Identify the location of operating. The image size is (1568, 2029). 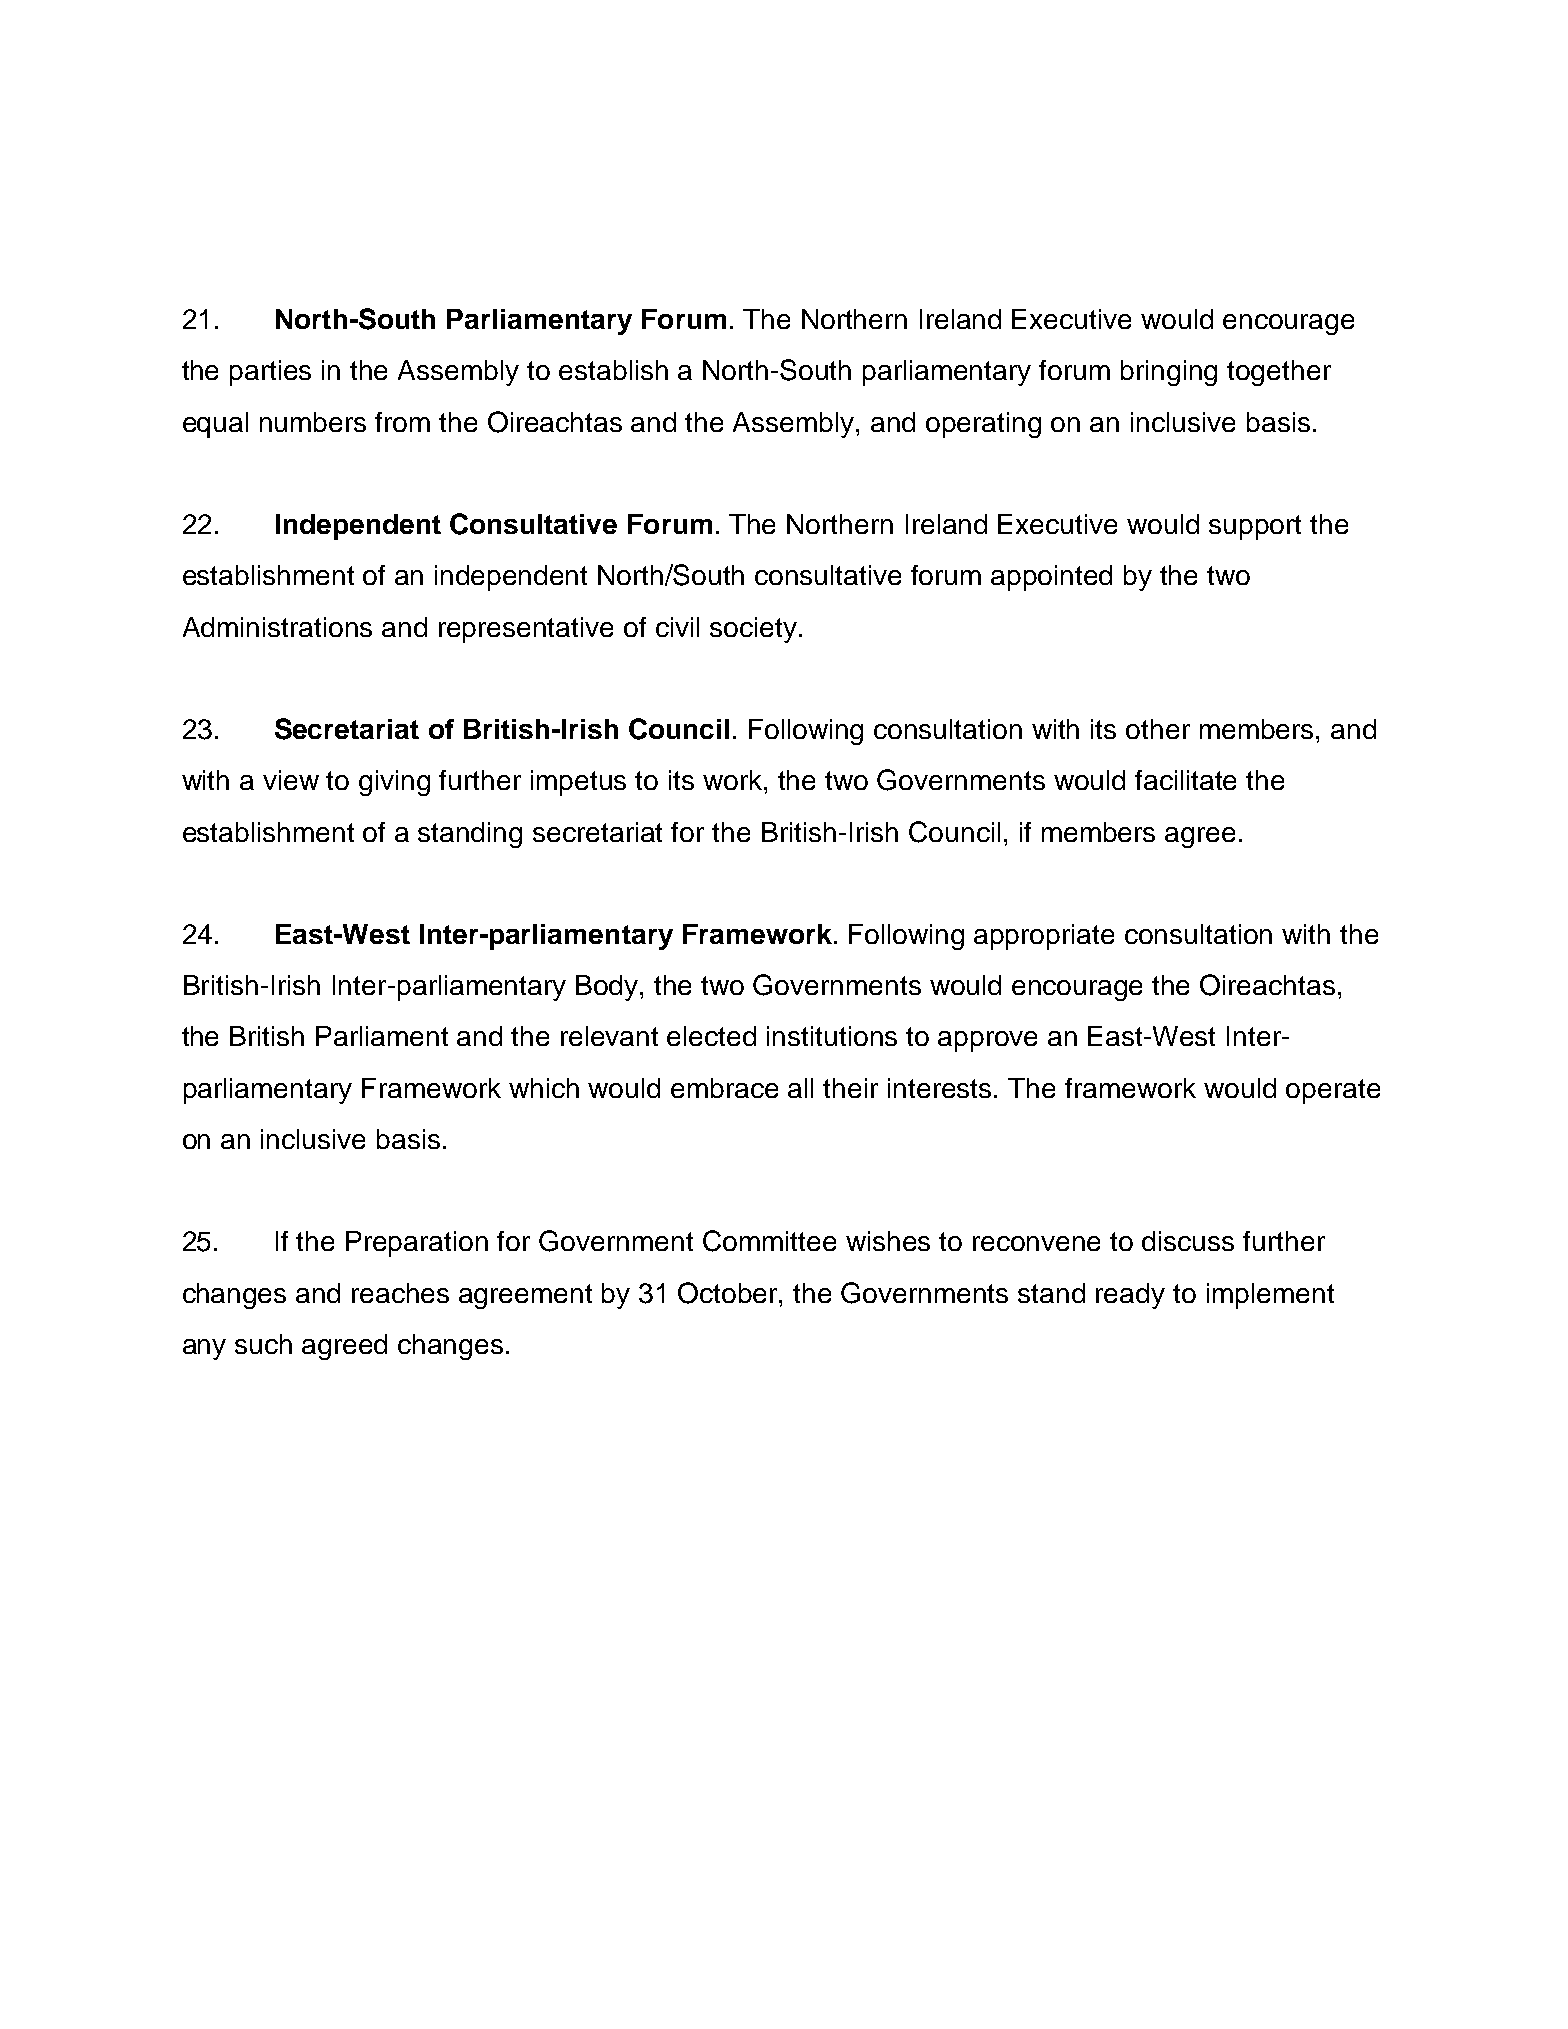
(983, 425).
